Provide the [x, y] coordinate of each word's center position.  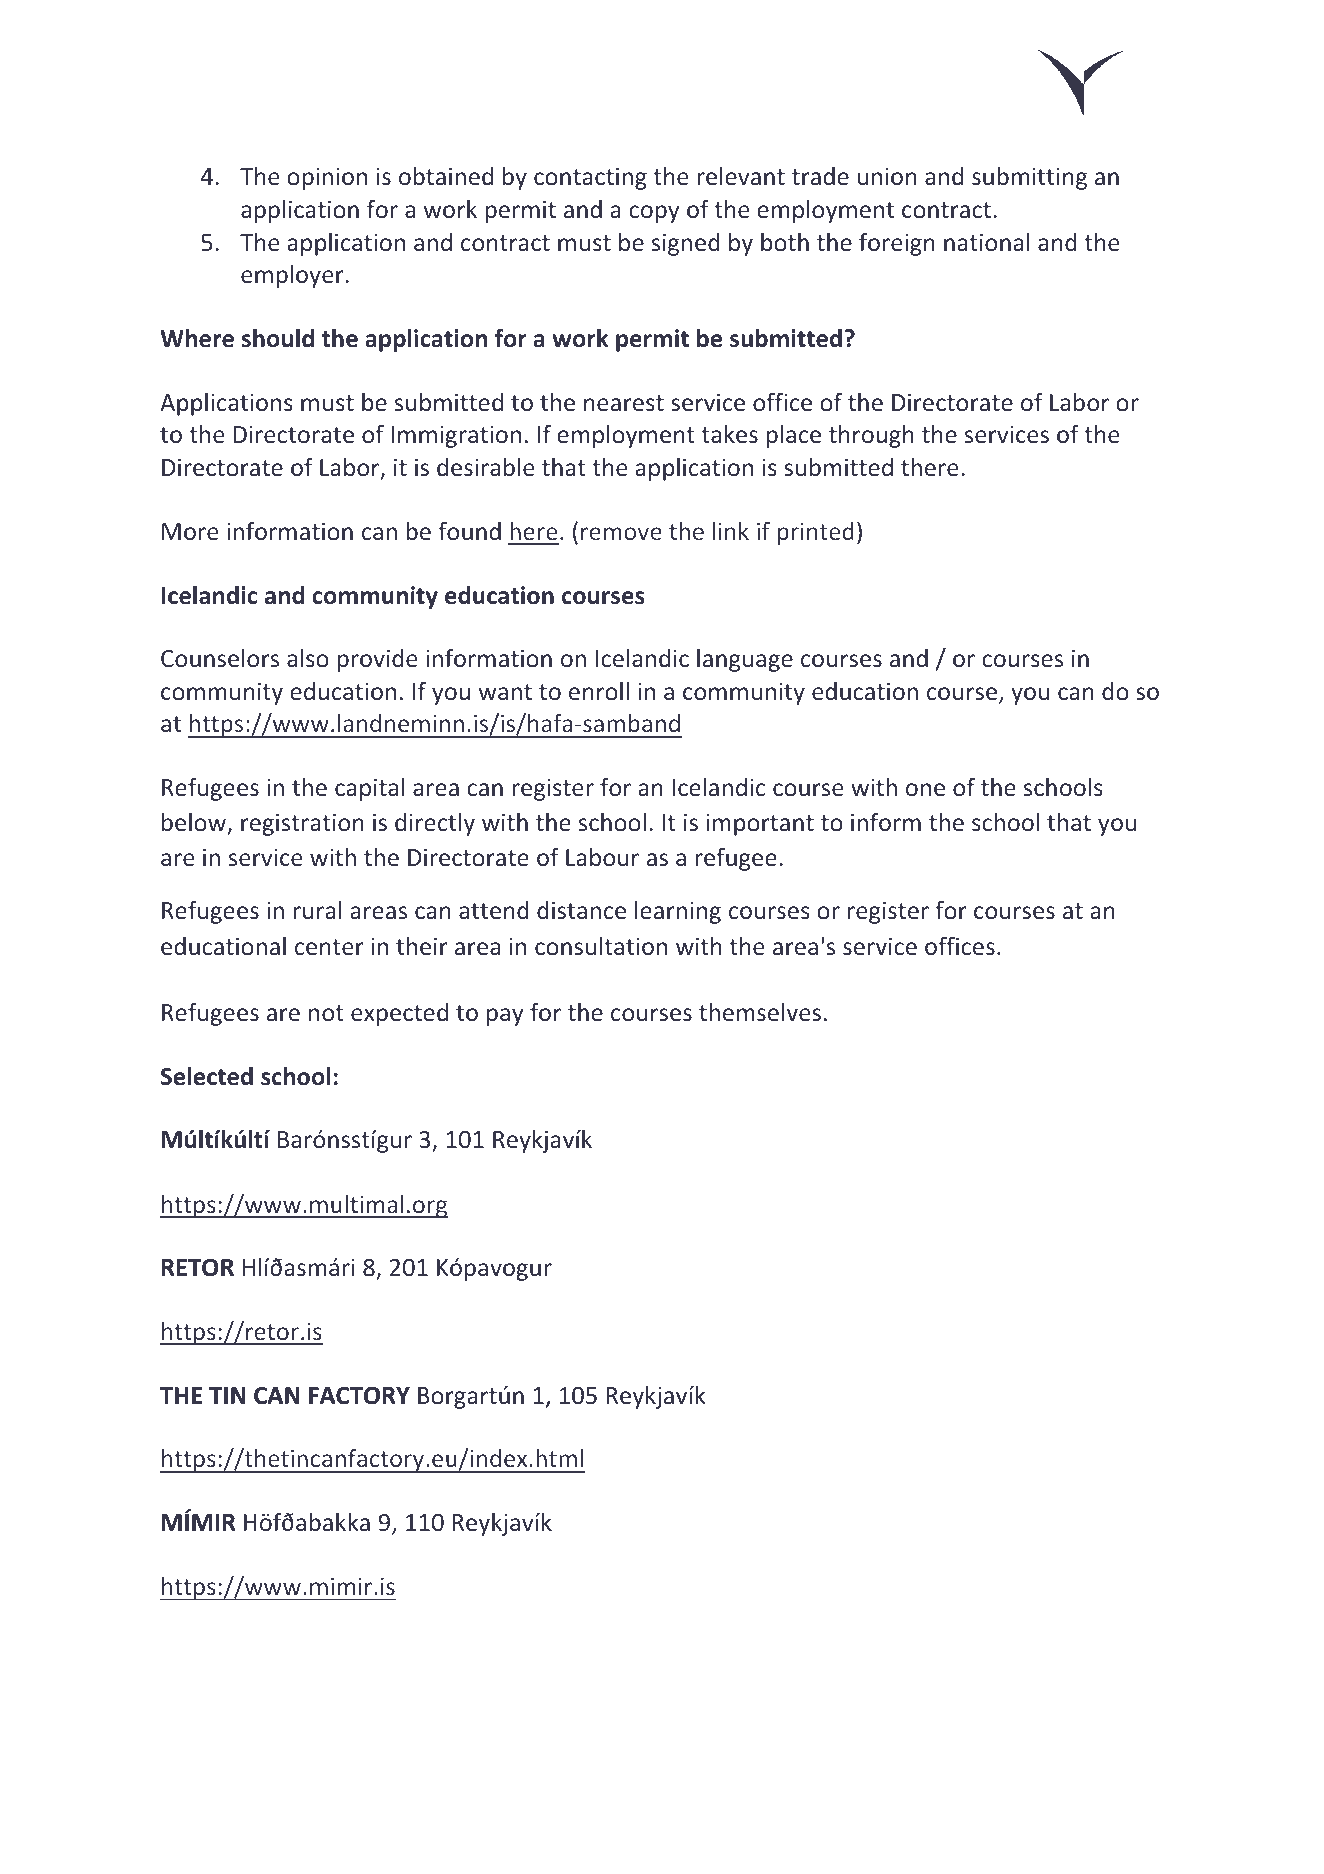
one [925, 789]
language [745, 660]
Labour [602, 857]
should [278, 338]
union [887, 176]
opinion [327, 178]
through [871, 436]
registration [302, 824]
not [326, 1013]
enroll [599, 691]
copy [654, 214]
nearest [624, 403]
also [308, 658]
